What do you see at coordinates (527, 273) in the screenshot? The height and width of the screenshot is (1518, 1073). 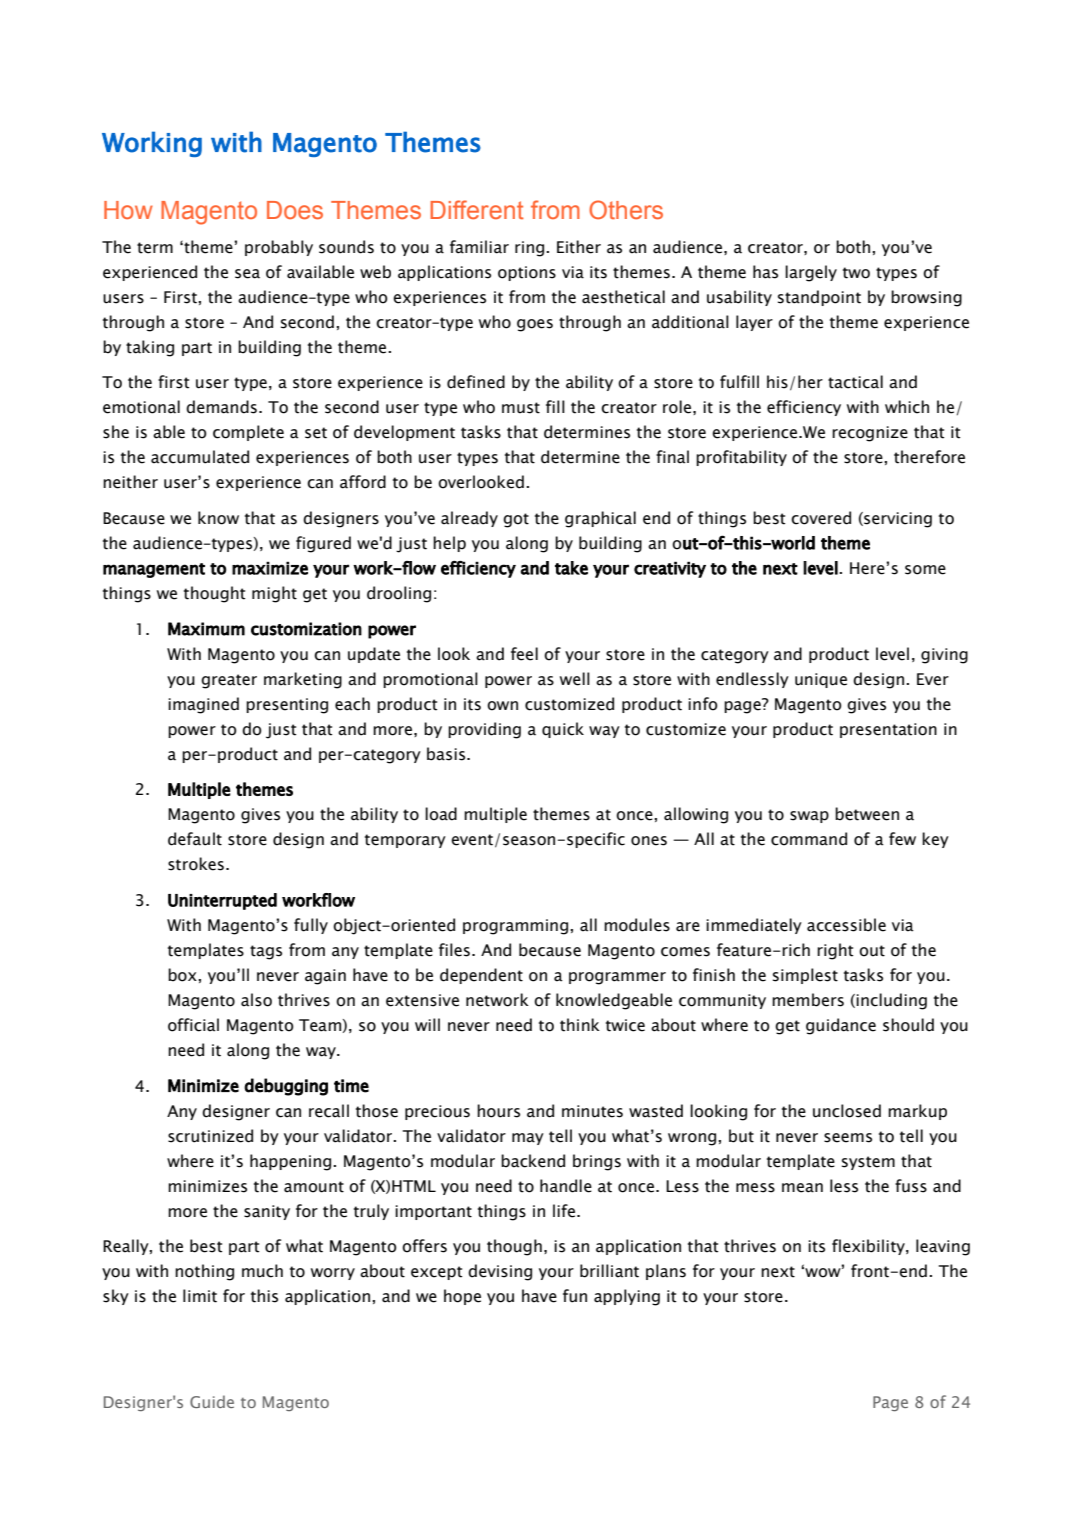 I see `options` at bounding box center [527, 273].
